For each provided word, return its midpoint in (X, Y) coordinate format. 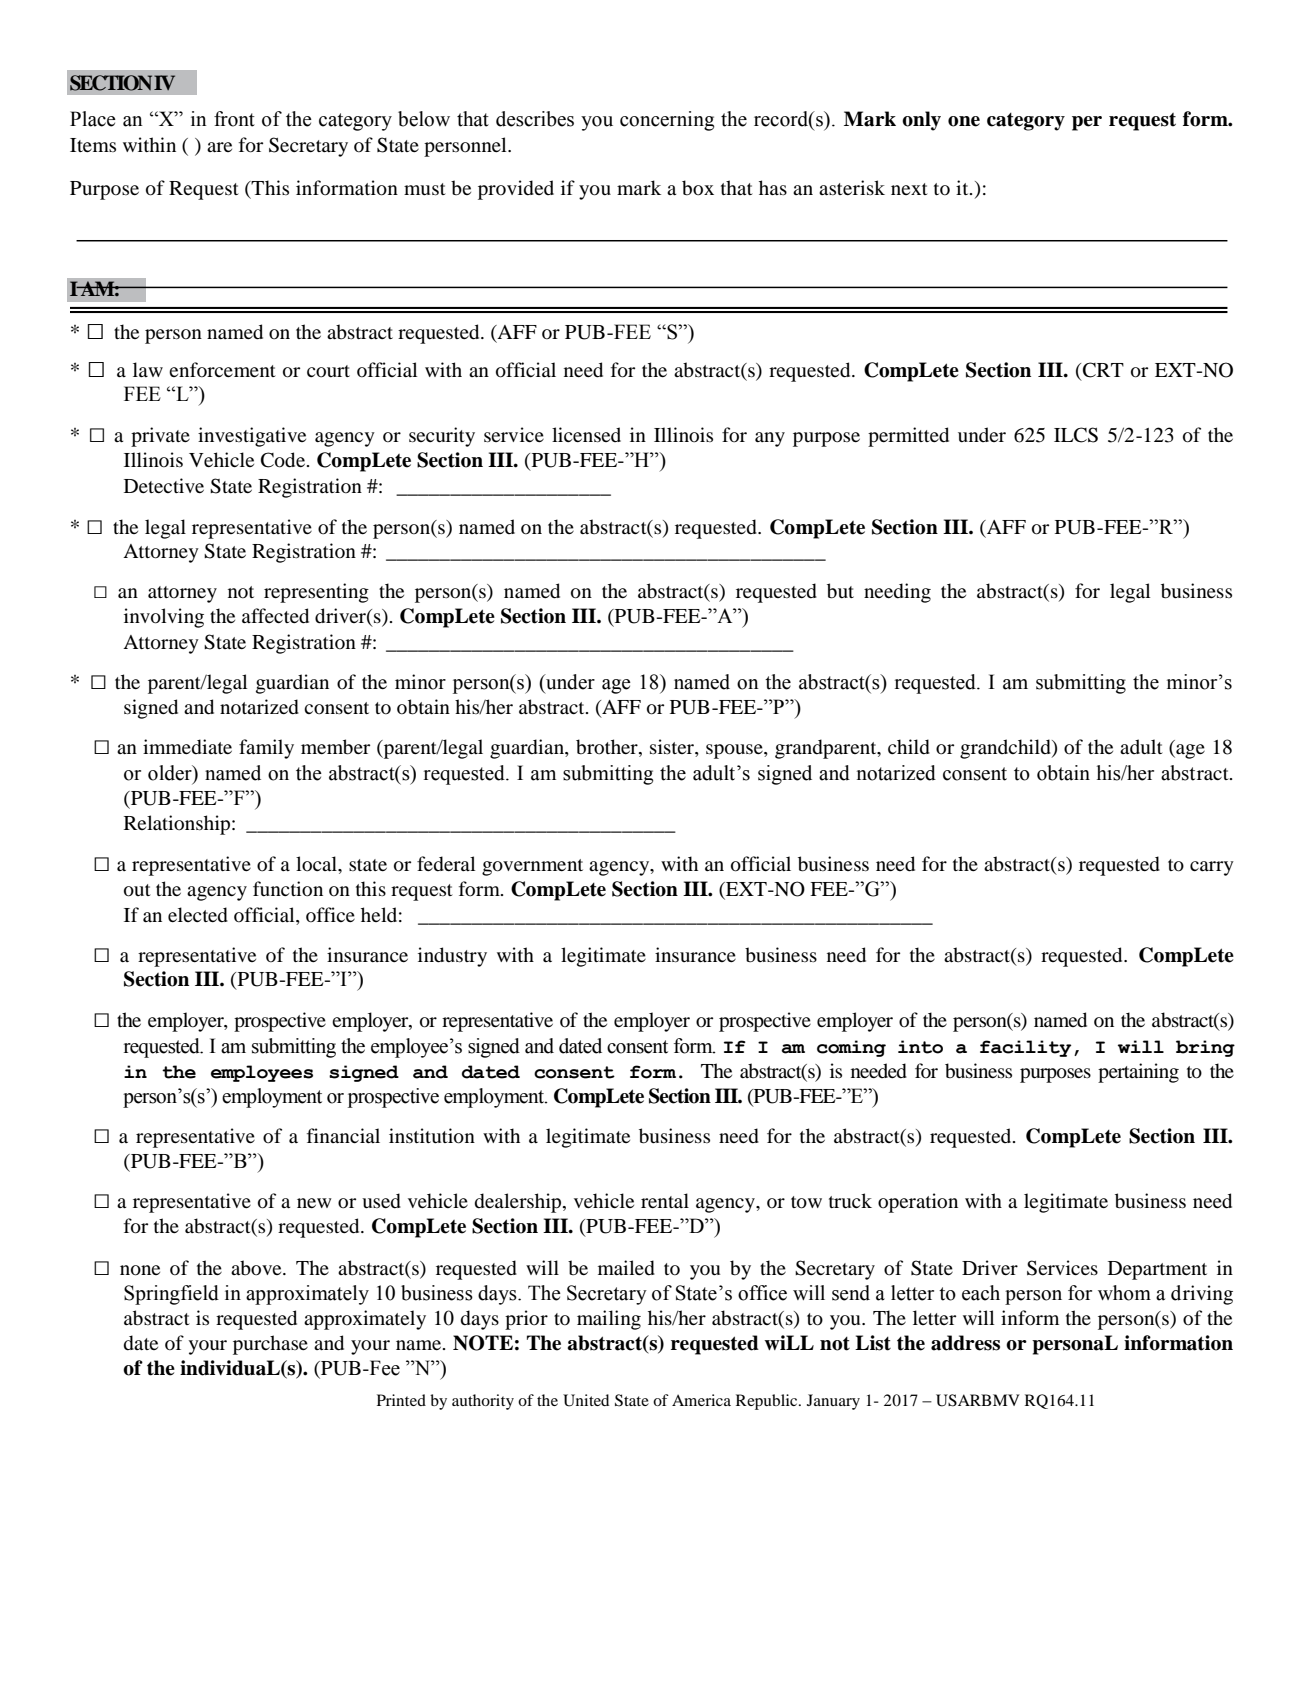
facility (1025, 1048)
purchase (270, 1345)
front (234, 119)
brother (608, 748)
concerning (667, 121)
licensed (586, 434)
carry (1212, 868)
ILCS (1076, 435)
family (266, 749)
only (921, 121)
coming (851, 1048)
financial (343, 1135)
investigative (252, 437)
